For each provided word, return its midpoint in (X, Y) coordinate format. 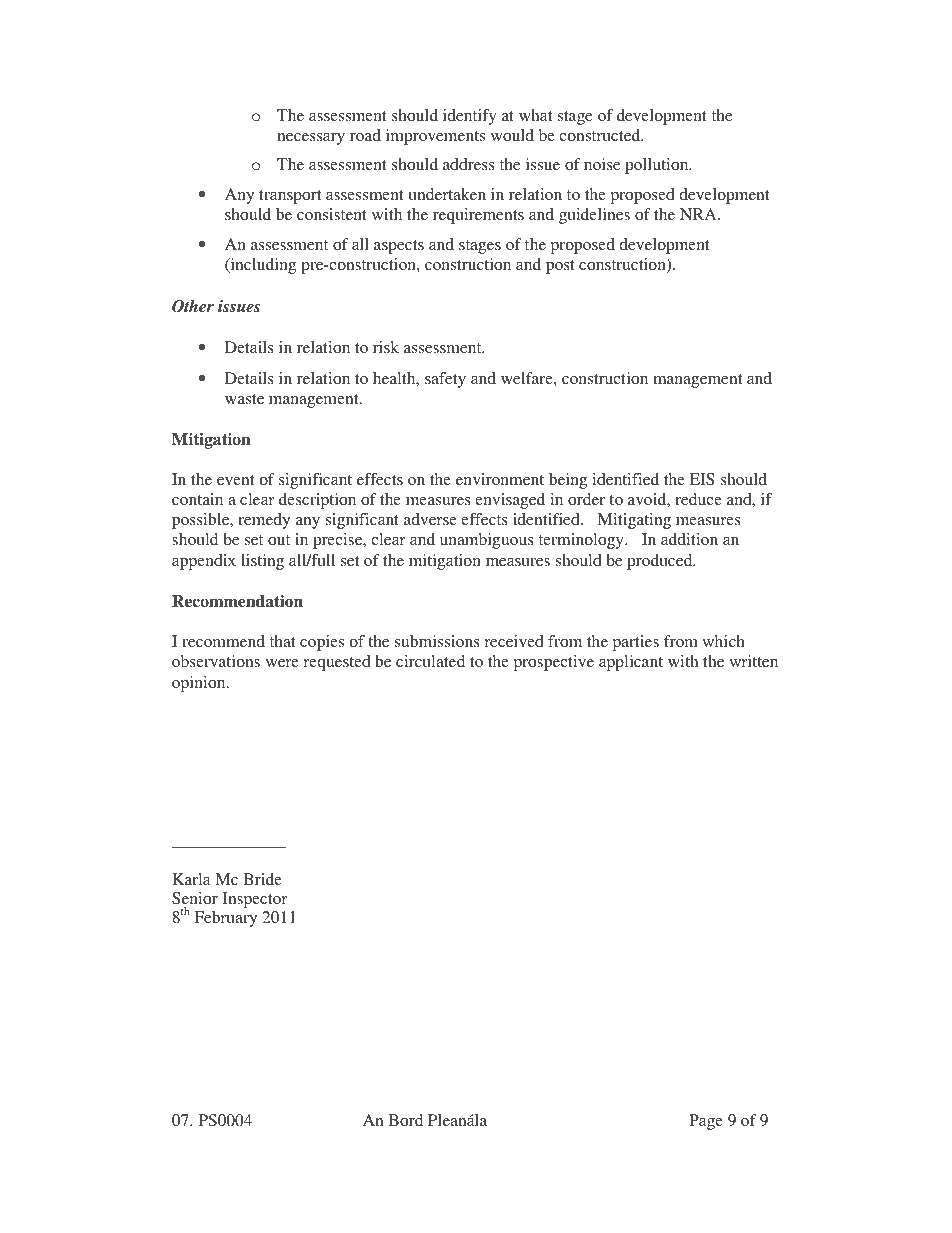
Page (706, 1122)
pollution (658, 166)
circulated (430, 661)
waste (244, 399)
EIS (702, 479)
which (723, 641)
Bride (262, 879)
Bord (406, 1120)
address (469, 164)
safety (445, 380)
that (282, 641)
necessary (311, 139)
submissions (437, 641)
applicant (631, 663)
